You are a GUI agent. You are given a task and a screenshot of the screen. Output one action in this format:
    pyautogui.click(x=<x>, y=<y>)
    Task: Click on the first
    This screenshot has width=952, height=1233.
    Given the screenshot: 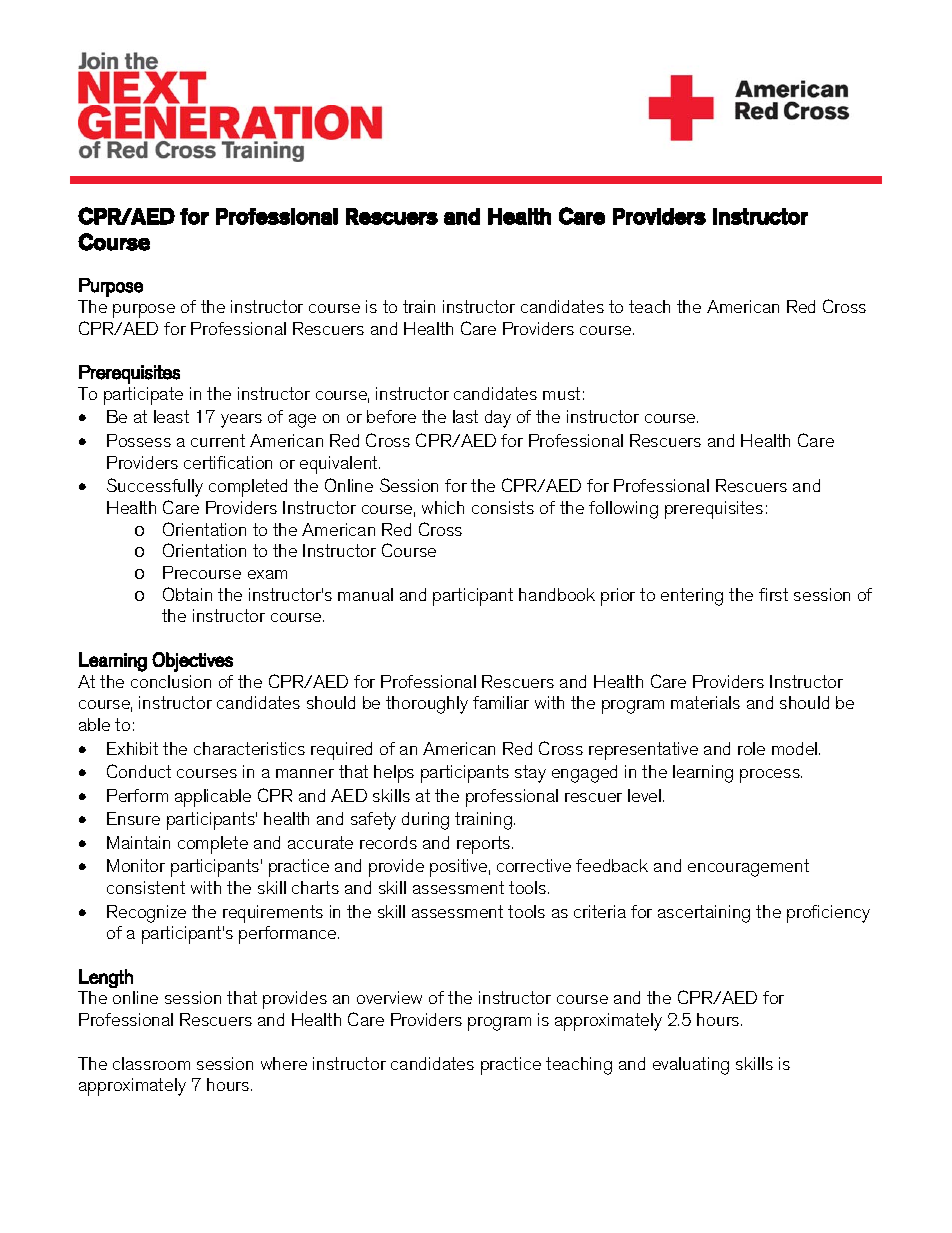 What is the action you would take?
    pyautogui.click(x=773, y=594)
